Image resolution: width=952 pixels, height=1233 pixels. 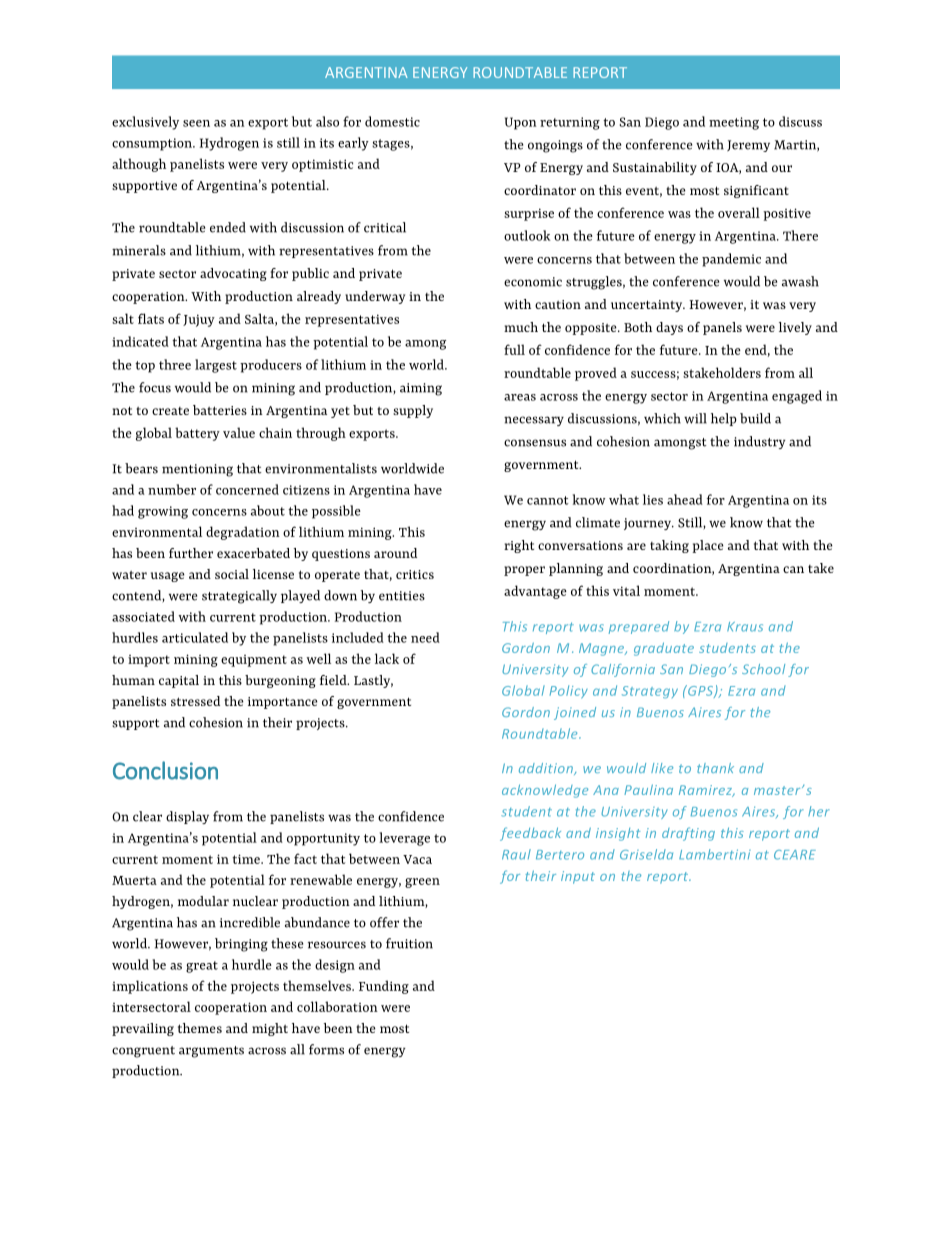 I want to click on place, so click(x=708, y=546).
